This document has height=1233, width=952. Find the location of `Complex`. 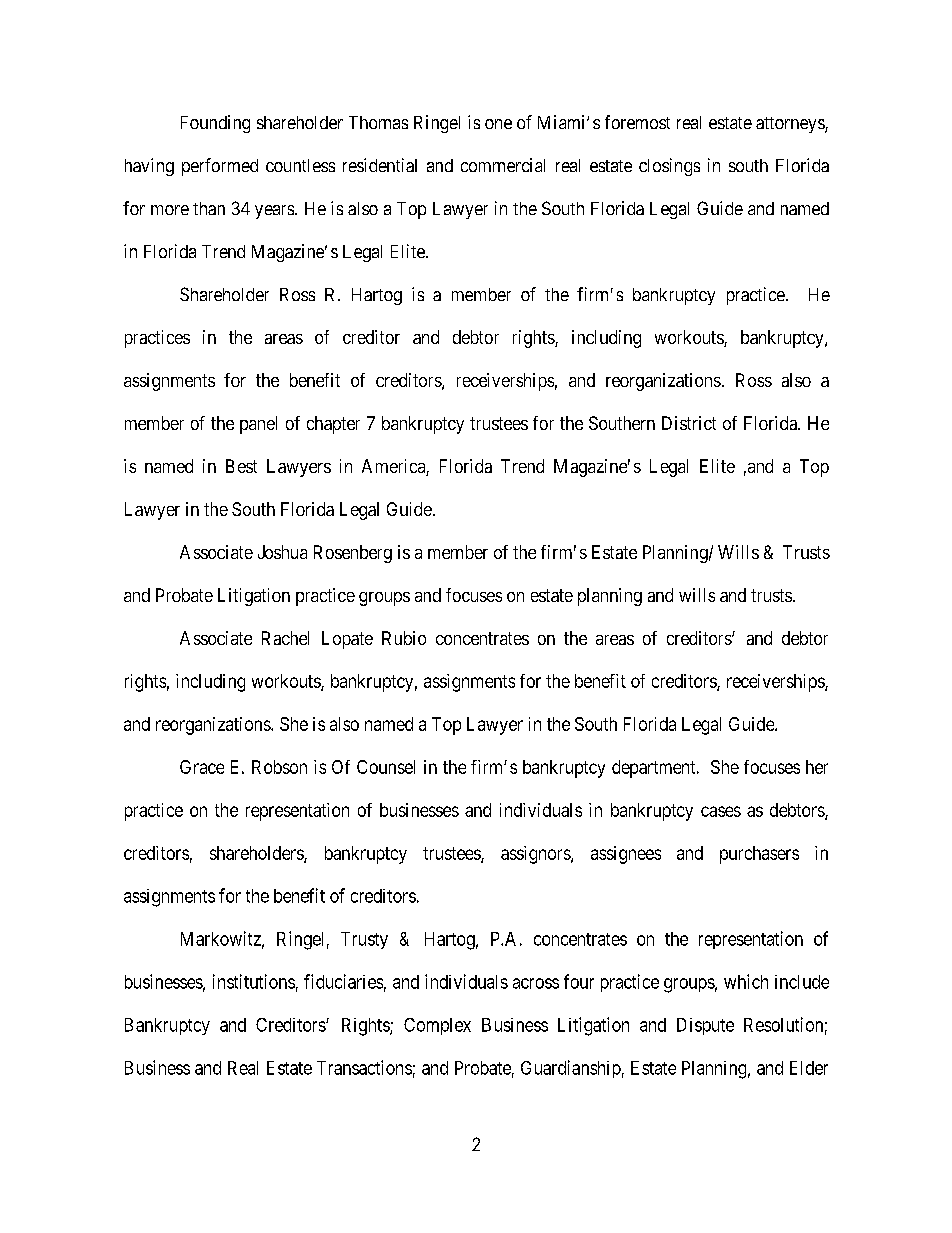

Complex is located at coordinates (437, 1026).
